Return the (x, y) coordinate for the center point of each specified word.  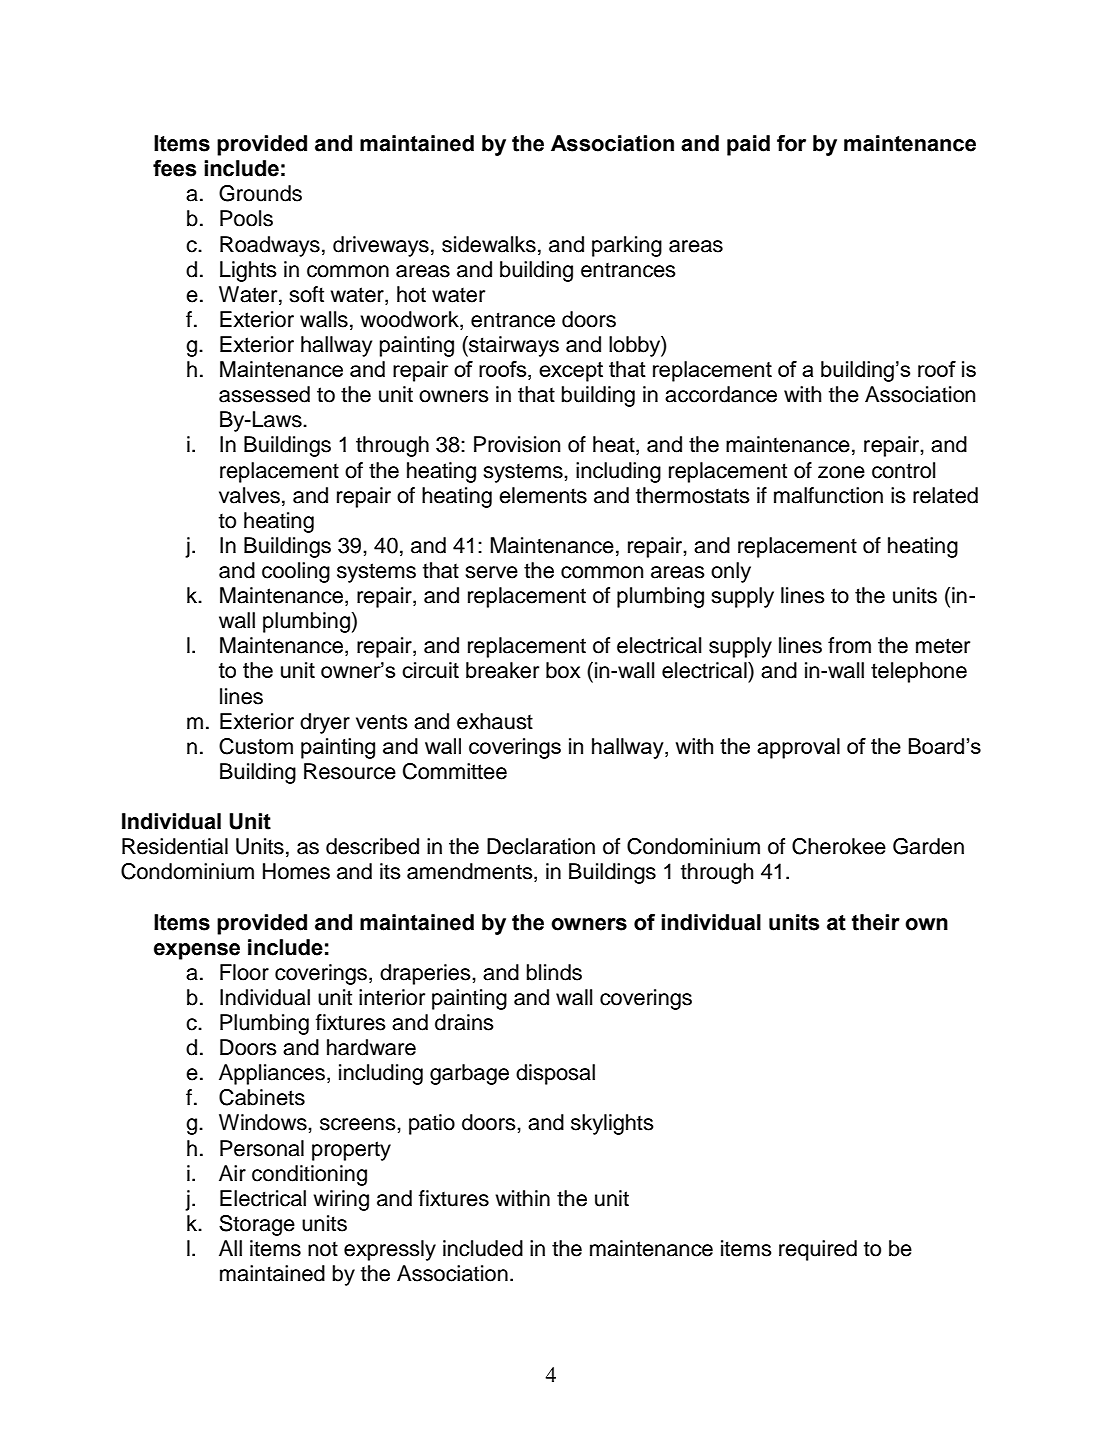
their (876, 922)
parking (627, 246)
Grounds (260, 193)
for (791, 143)
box (563, 670)
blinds (554, 972)
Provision (517, 444)
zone (841, 472)
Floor (244, 972)
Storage (257, 1225)
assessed (264, 394)
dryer (325, 723)
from (849, 645)
